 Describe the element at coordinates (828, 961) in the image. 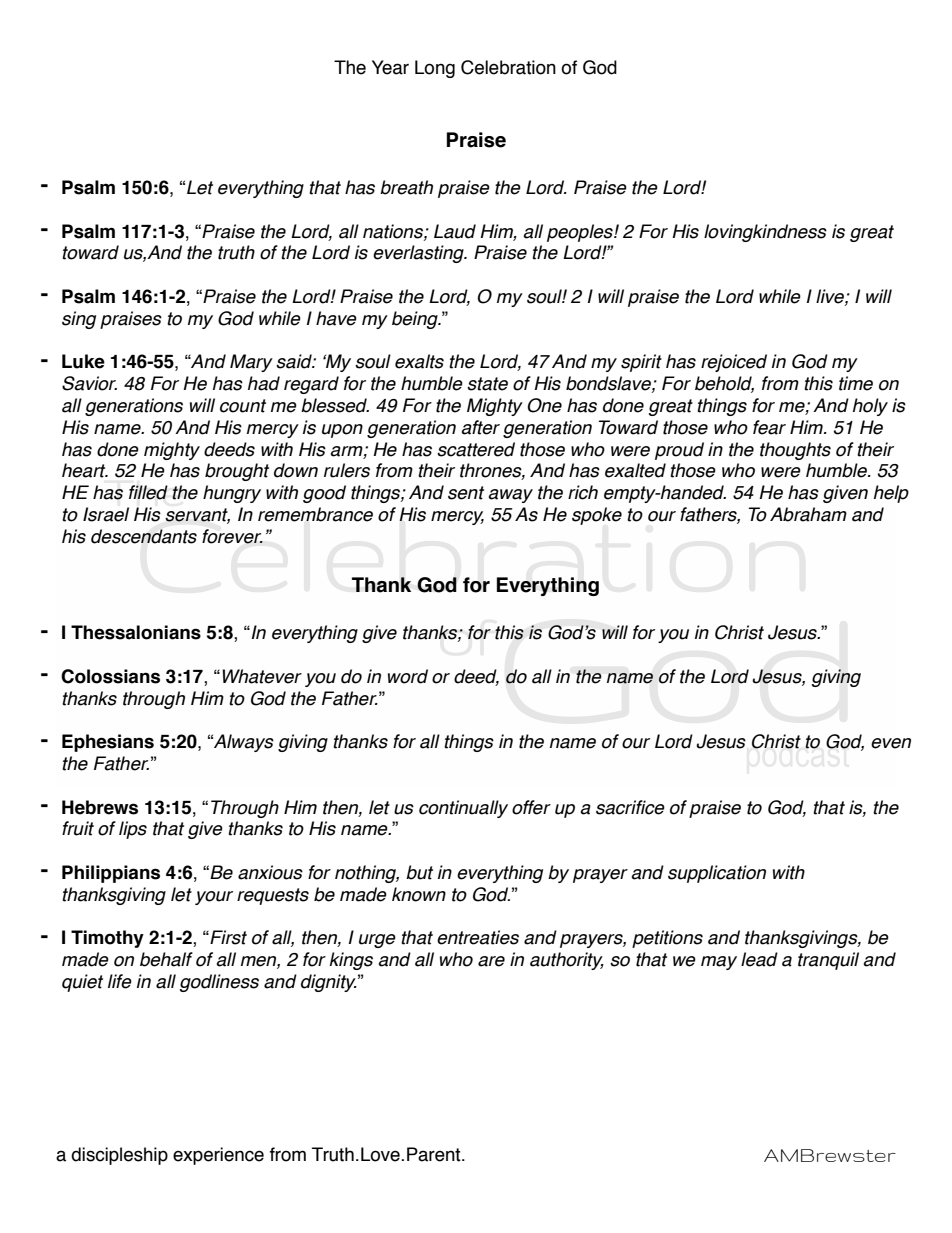

I see `tranquil` at that location.
